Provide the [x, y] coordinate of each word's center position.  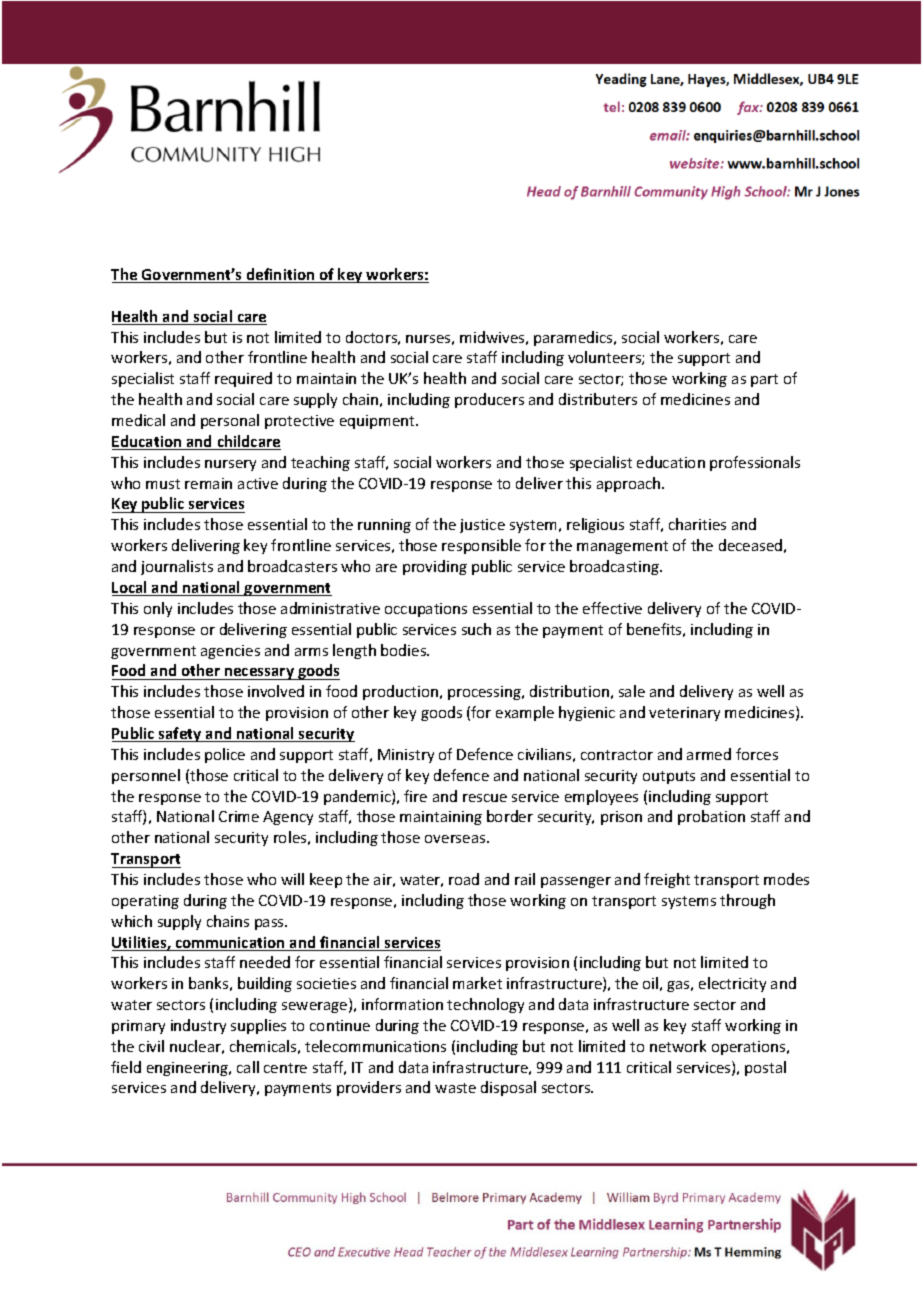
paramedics [574, 338]
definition [281, 275]
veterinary [684, 714]
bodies [405, 650]
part [764, 380]
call [248, 1067]
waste [455, 1088]
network [678, 1046]
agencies [230, 652]
